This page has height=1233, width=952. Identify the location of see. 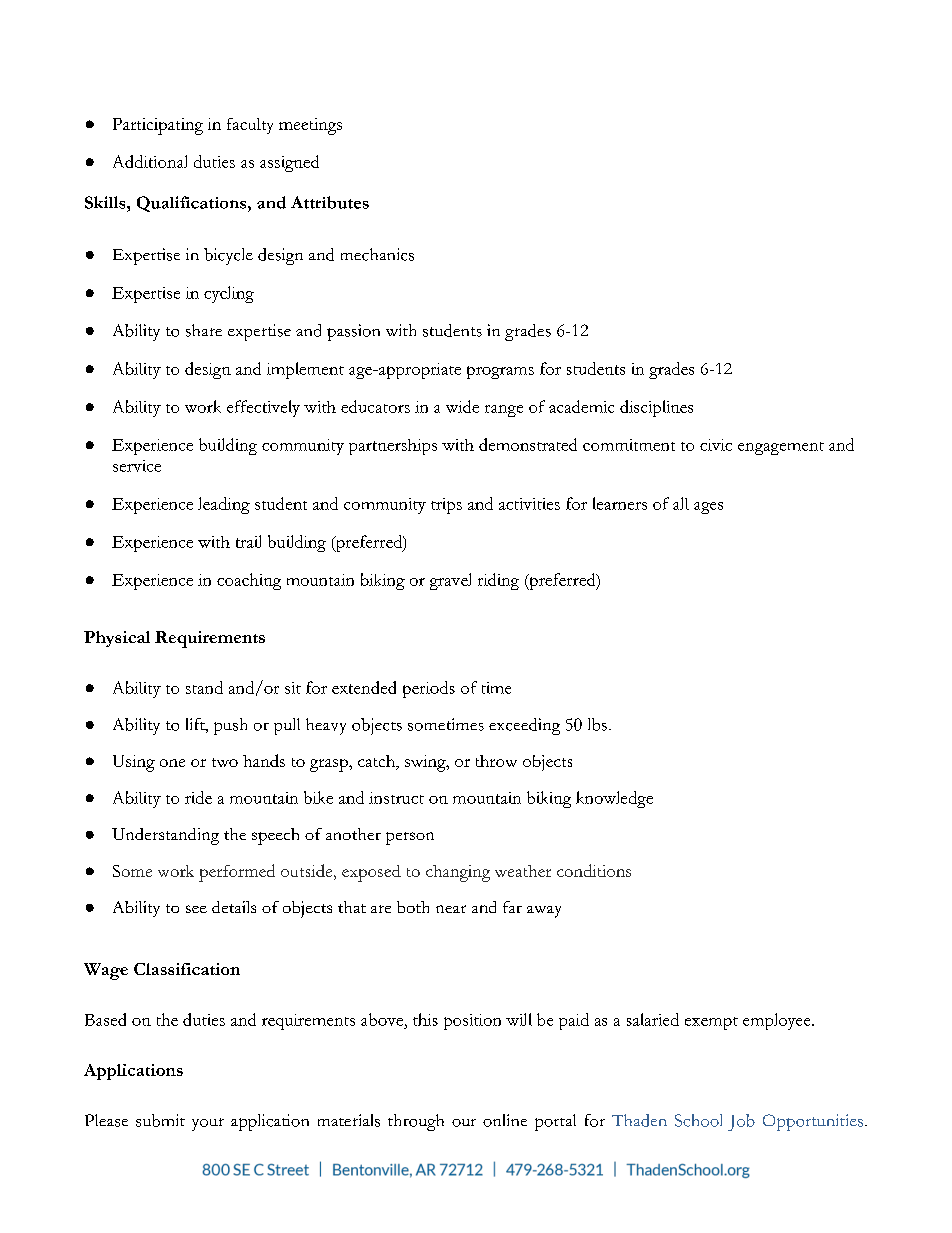
(196, 909).
